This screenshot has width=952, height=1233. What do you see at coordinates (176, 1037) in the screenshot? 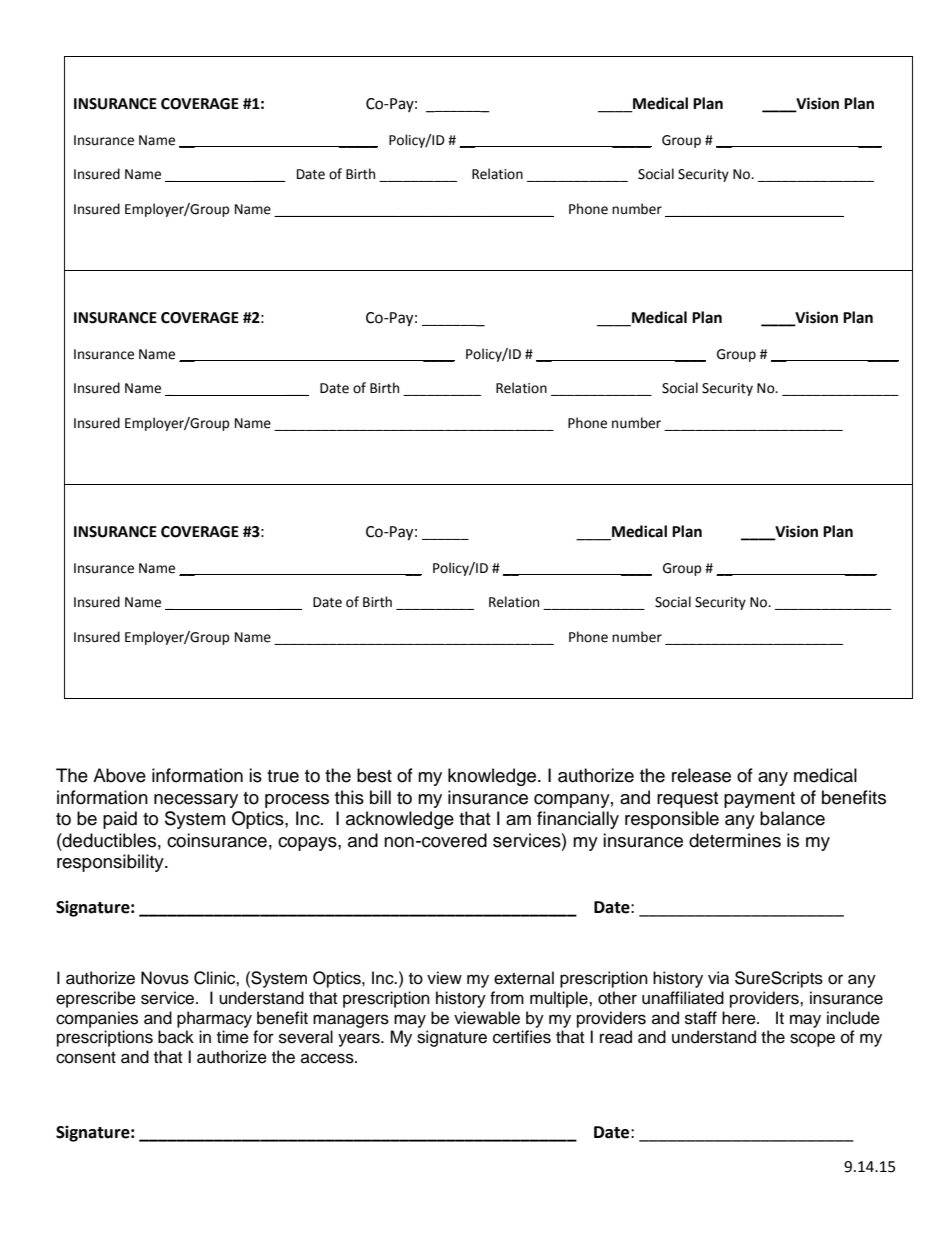
I see `back` at bounding box center [176, 1037].
